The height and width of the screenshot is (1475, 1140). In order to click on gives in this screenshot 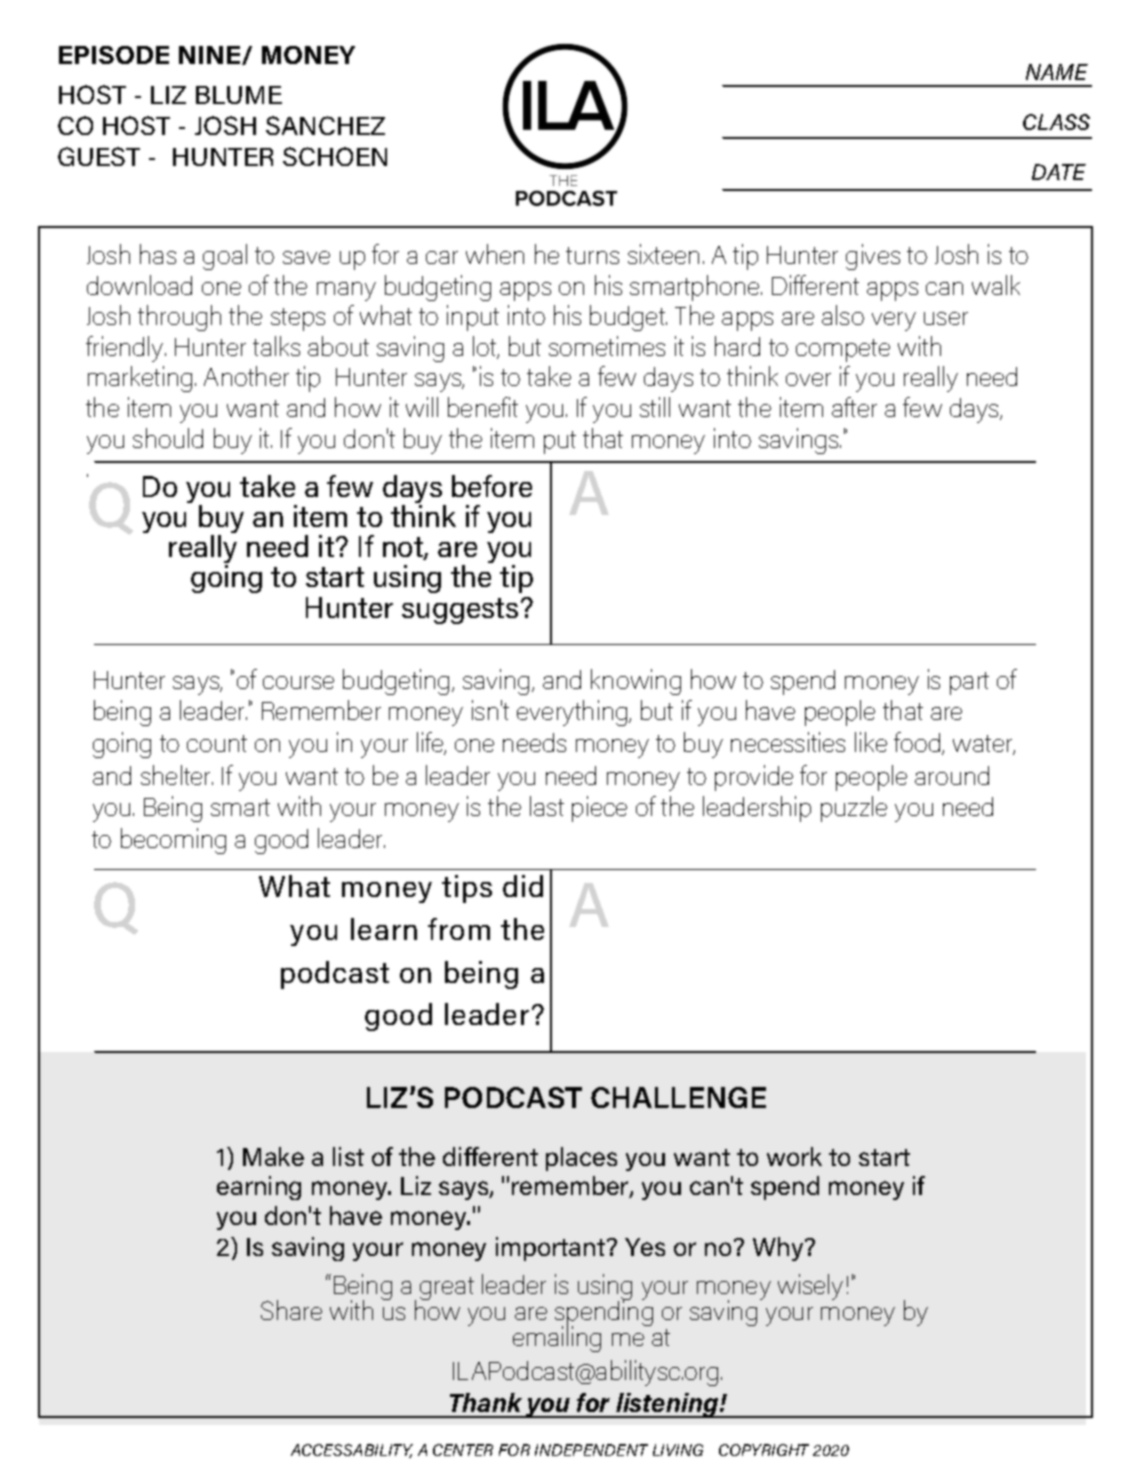, I will do `click(873, 257)`.
